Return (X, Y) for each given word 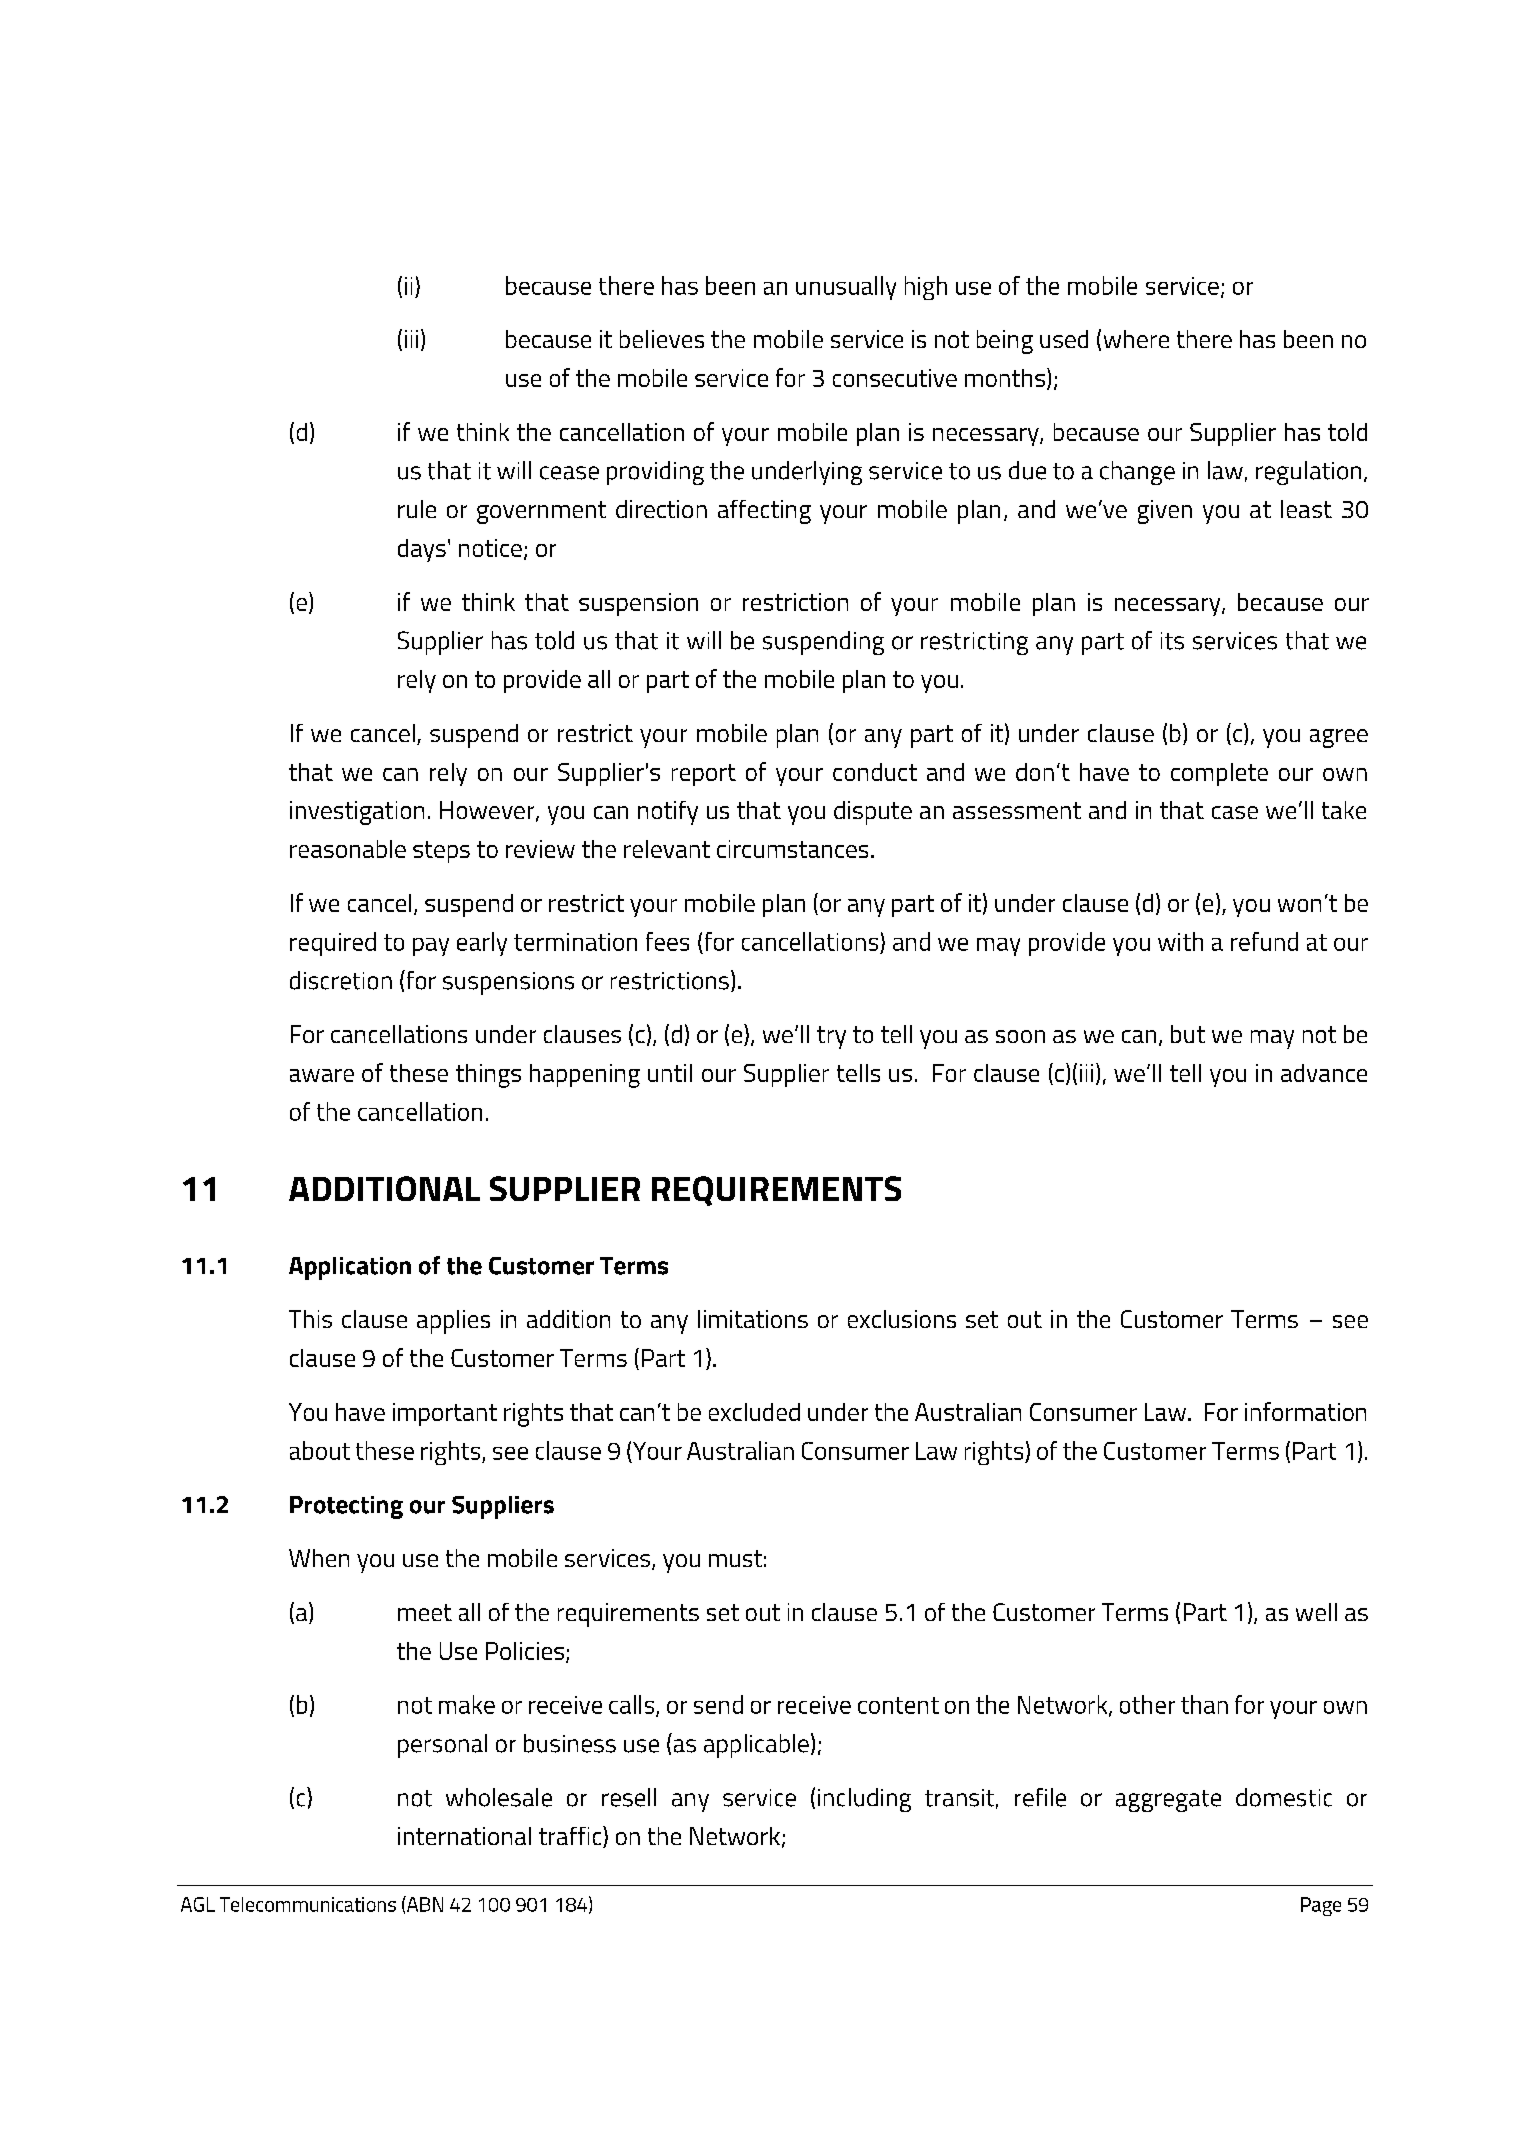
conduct (875, 772)
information (1305, 1411)
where (1136, 339)
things (488, 1076)
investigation (357, 813)
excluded (754, 1412)
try (831, 1037)
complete (1219, 774)
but (1188, 1034)
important (445, 1414)
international (464, 1836)
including (864, 1800)
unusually (846, 288)
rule (417, 509)
